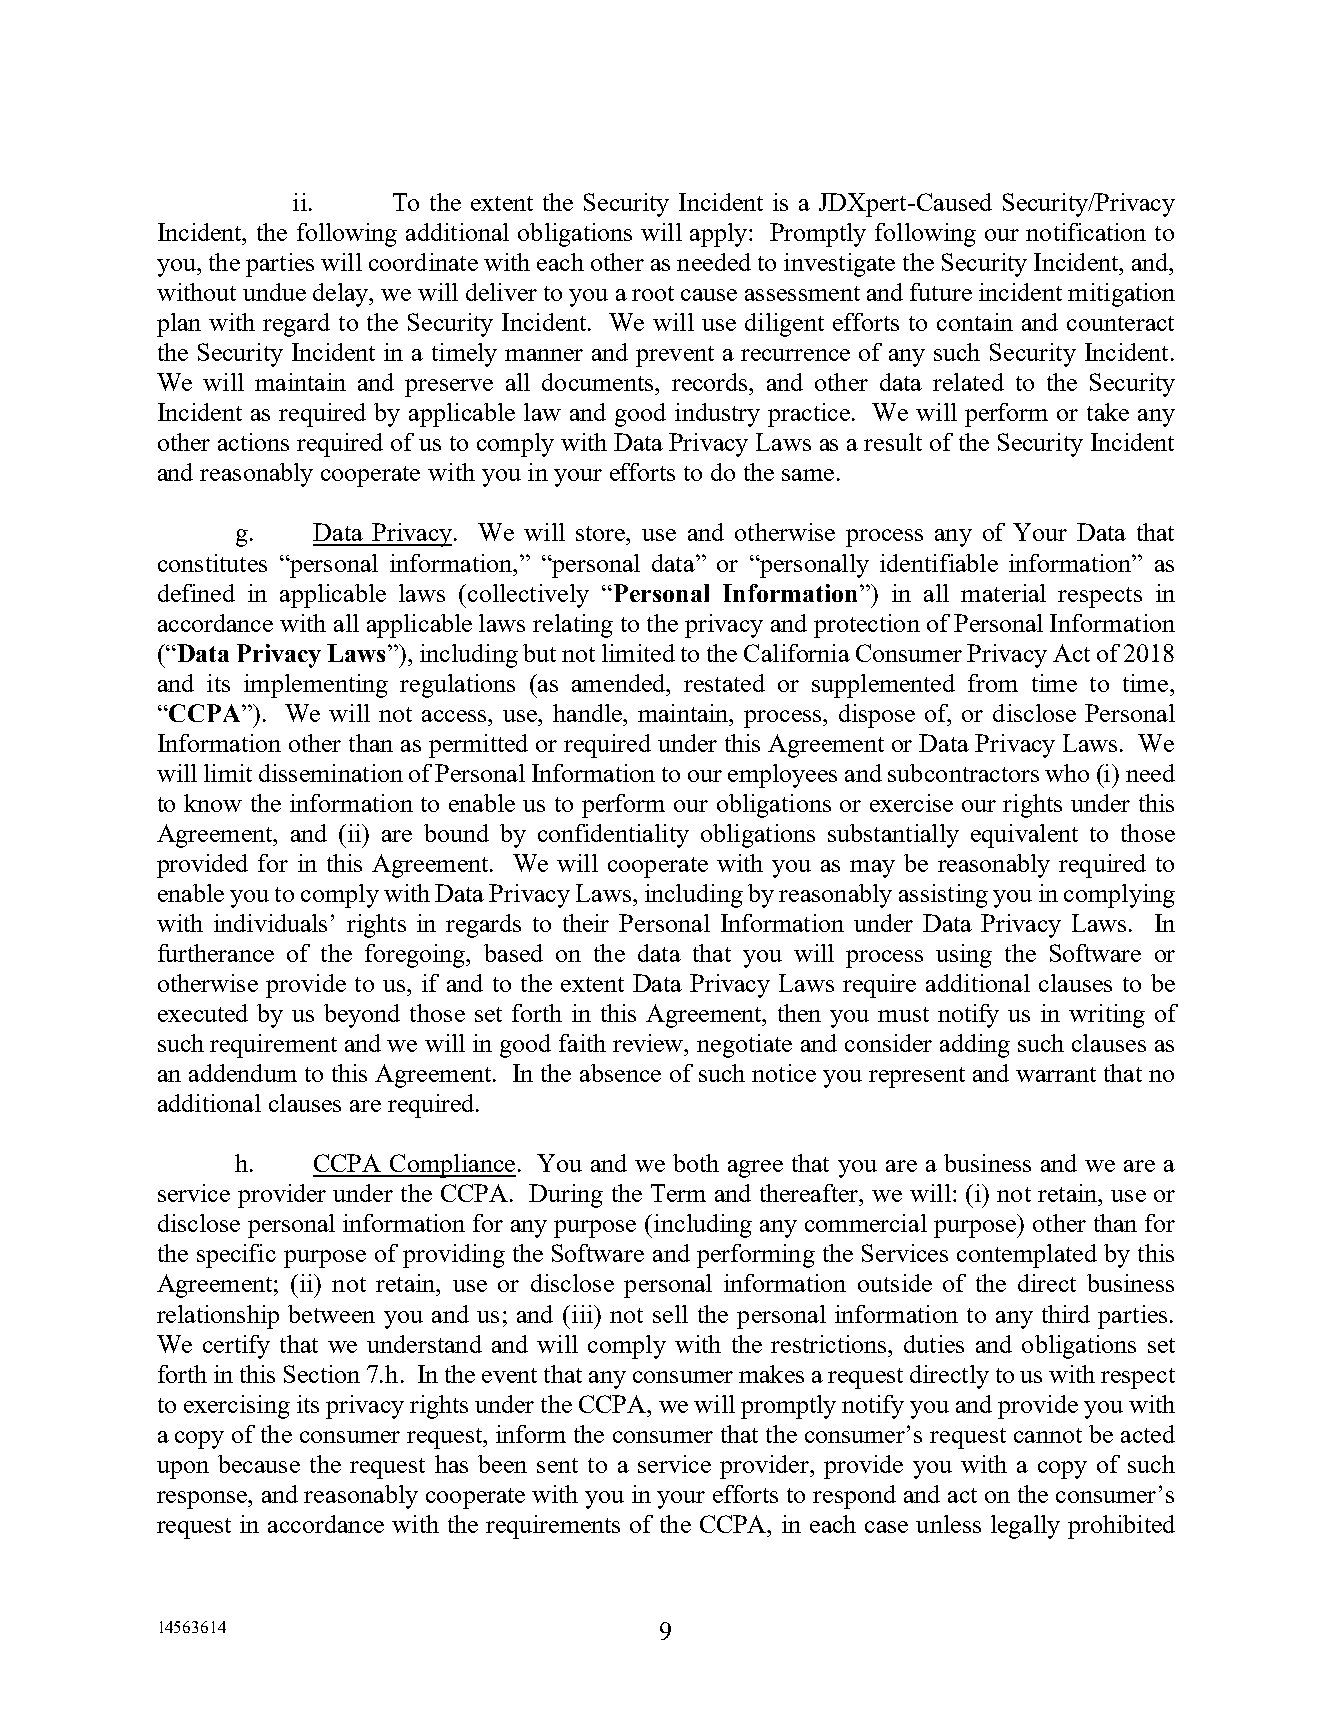  Describe the element at coordinates (1024, 836) in the screenshot. I see `equivalent` at that location.
